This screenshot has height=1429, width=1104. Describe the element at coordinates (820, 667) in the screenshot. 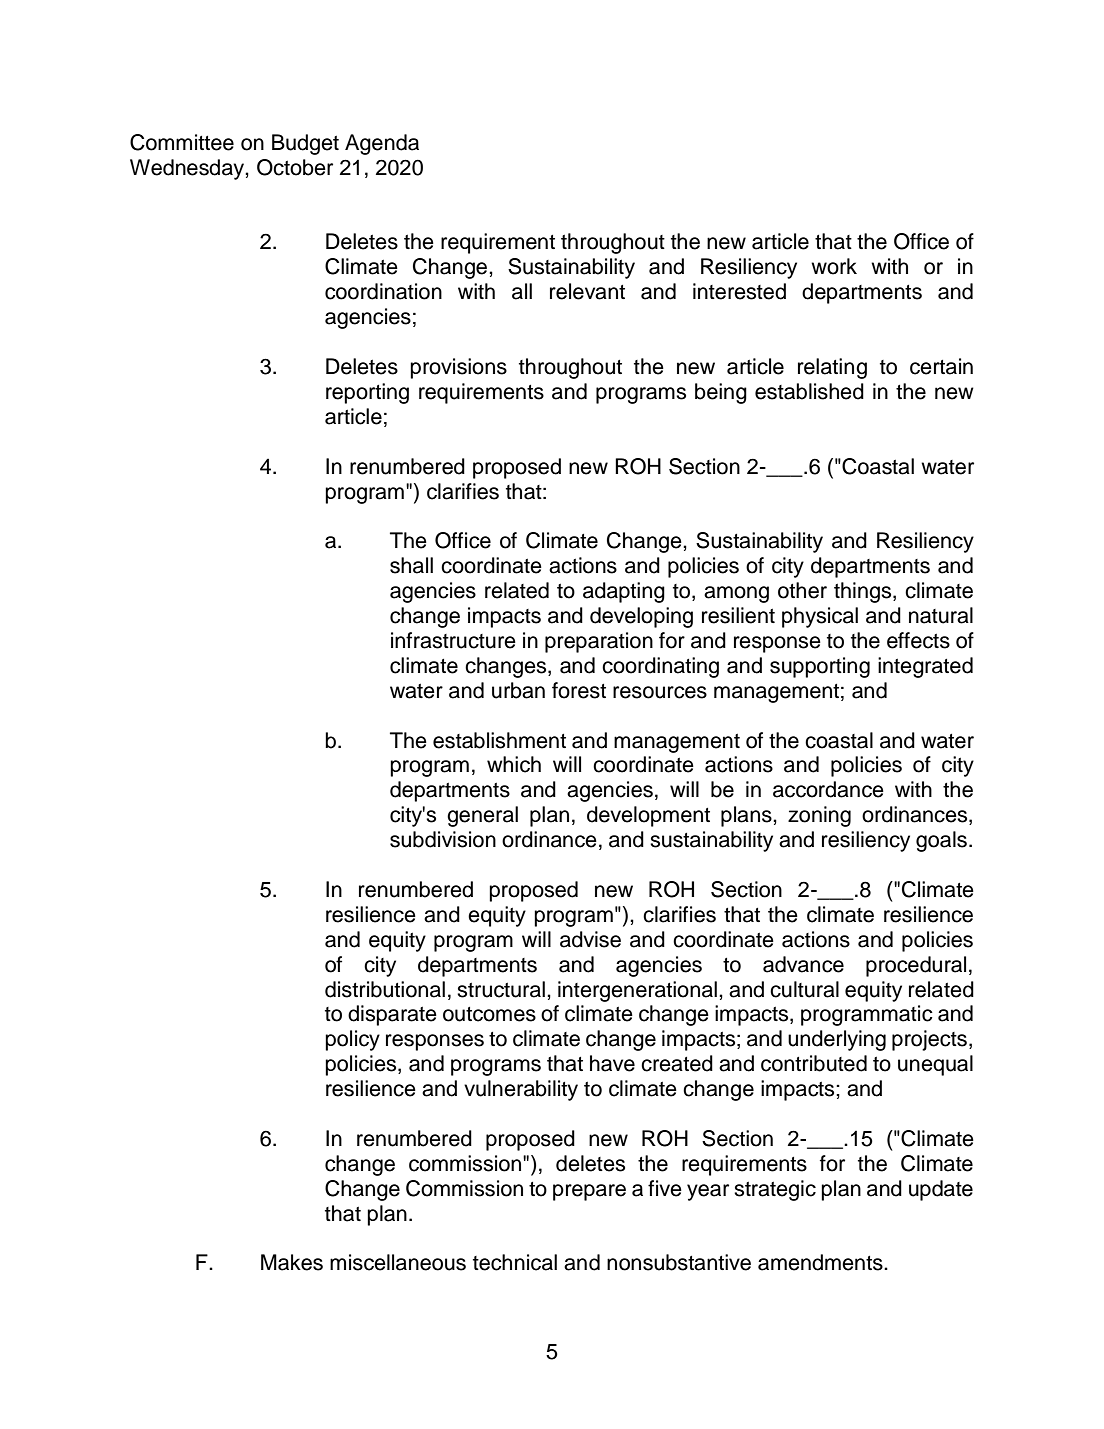

I see `supporting` at that location.
